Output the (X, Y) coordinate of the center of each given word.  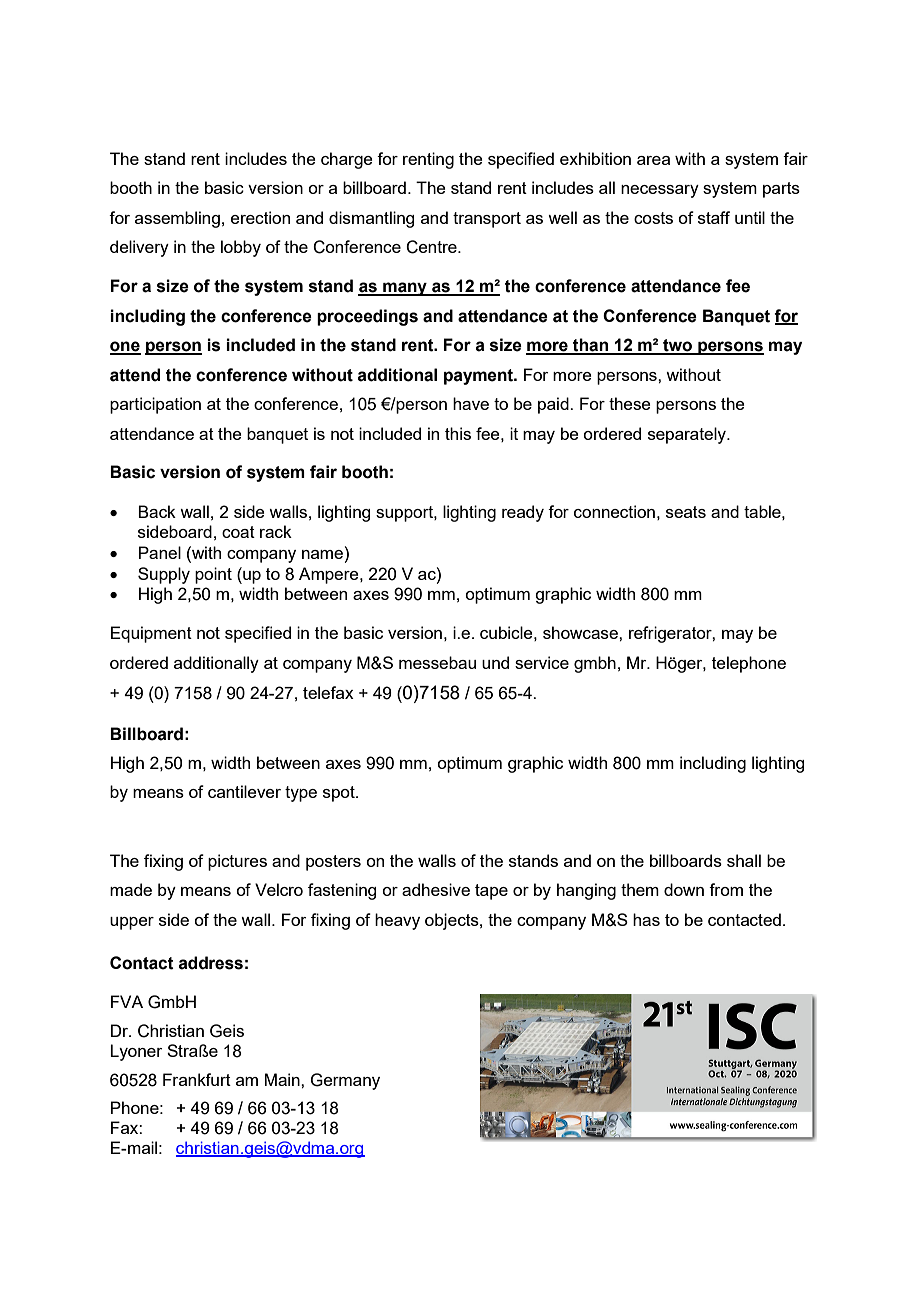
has (646, 919)
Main (283, 1079)
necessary (660, 191)
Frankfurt (197, 1079)
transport (487, 220)
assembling (177, 219)
